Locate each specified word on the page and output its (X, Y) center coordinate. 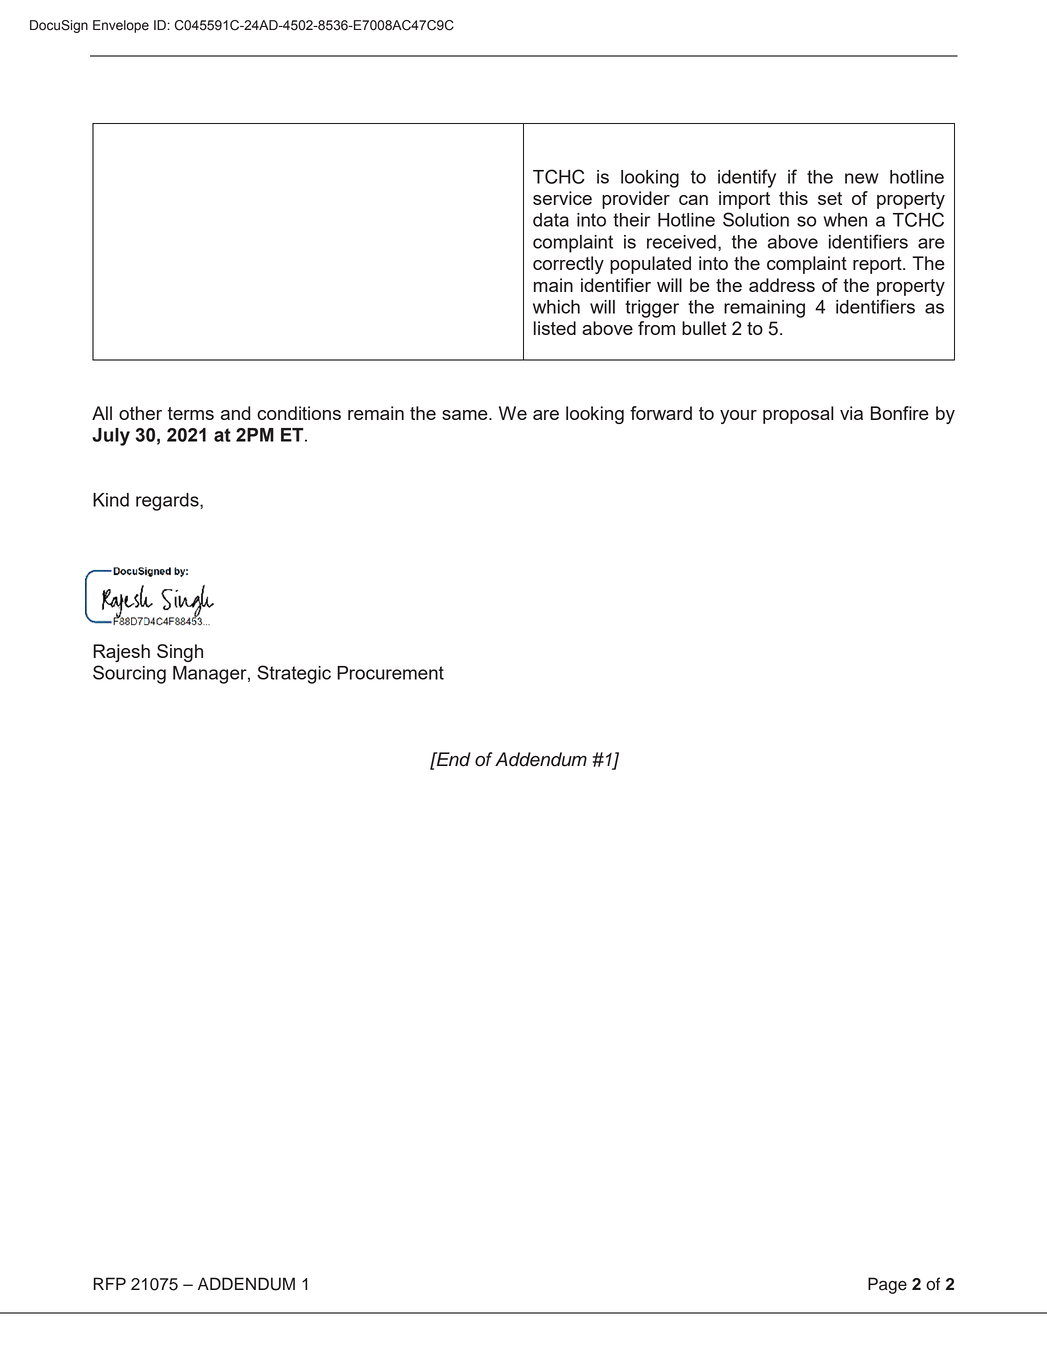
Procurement (390, 673)
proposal (798, 415)
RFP (109, 1283)
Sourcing (129, 674)
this (793, 198)
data (551, 220)
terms (190, 413)
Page (887, 1285)
